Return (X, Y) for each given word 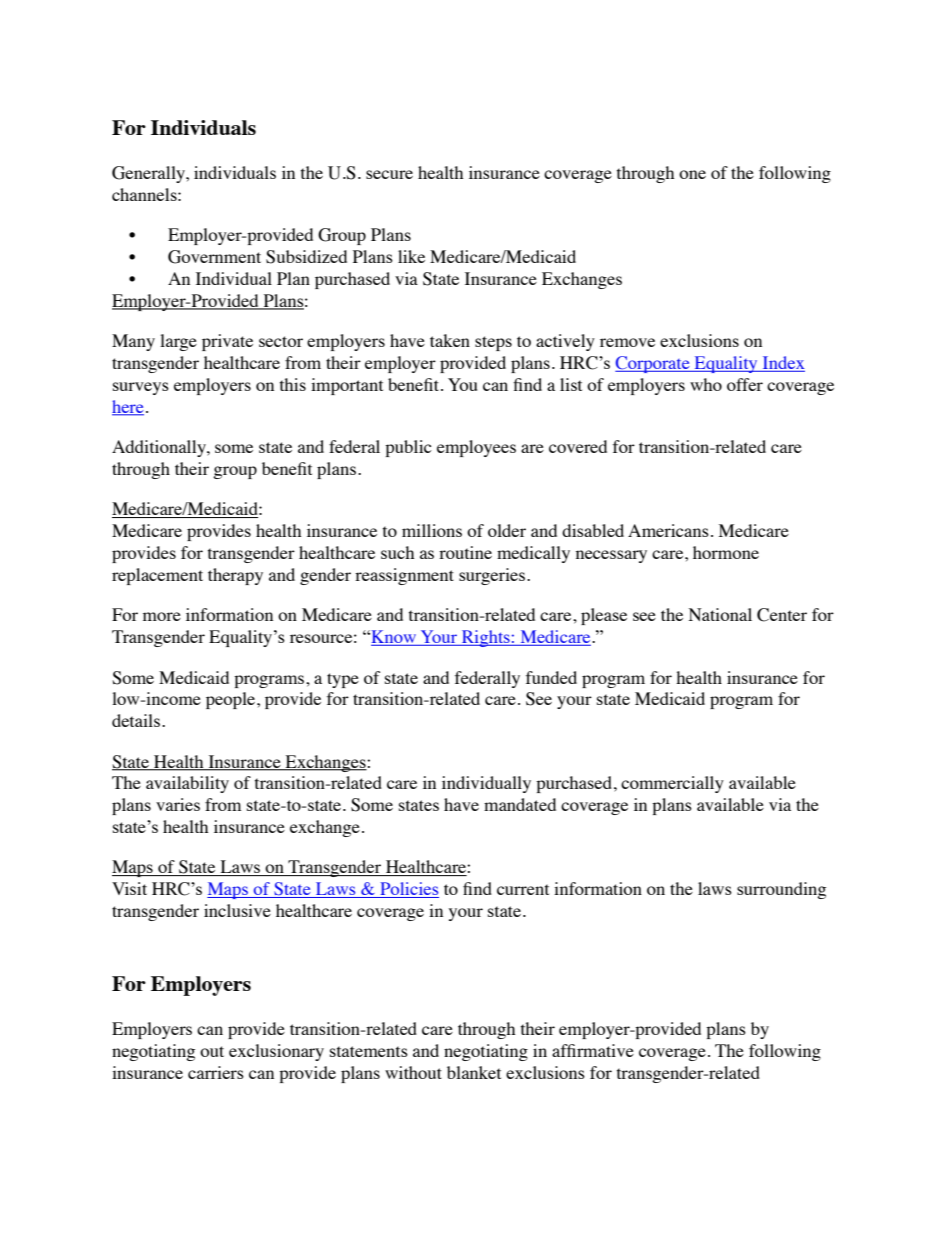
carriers (216, 1072)
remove (627, 342)
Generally (150, 174)
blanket (474, 1072)
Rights (486, 638)
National (720, 614)
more (162, 616)
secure (389, 174)
